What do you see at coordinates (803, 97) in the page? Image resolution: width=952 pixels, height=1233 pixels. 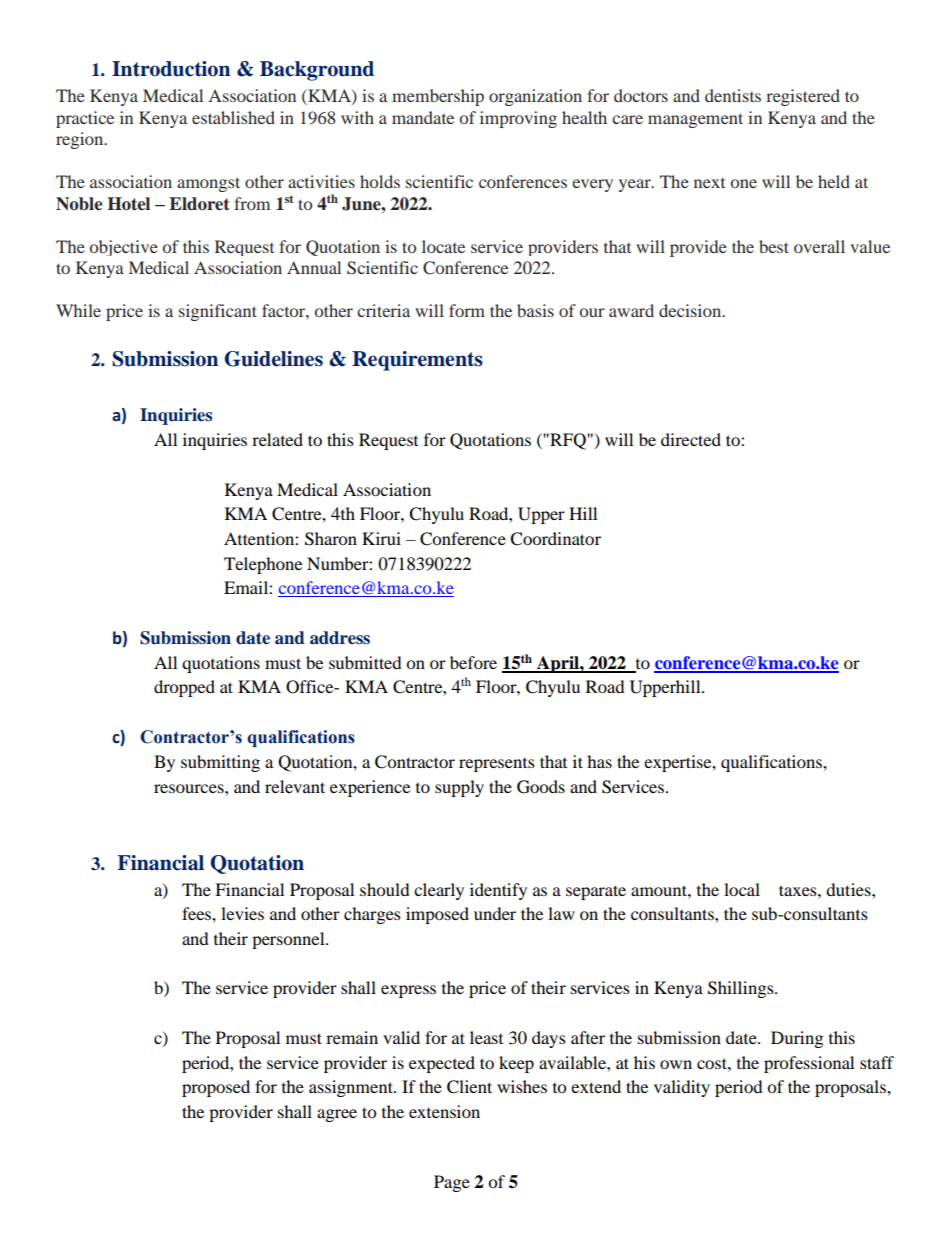 I see `registered` at bounding box center [803, 97].
